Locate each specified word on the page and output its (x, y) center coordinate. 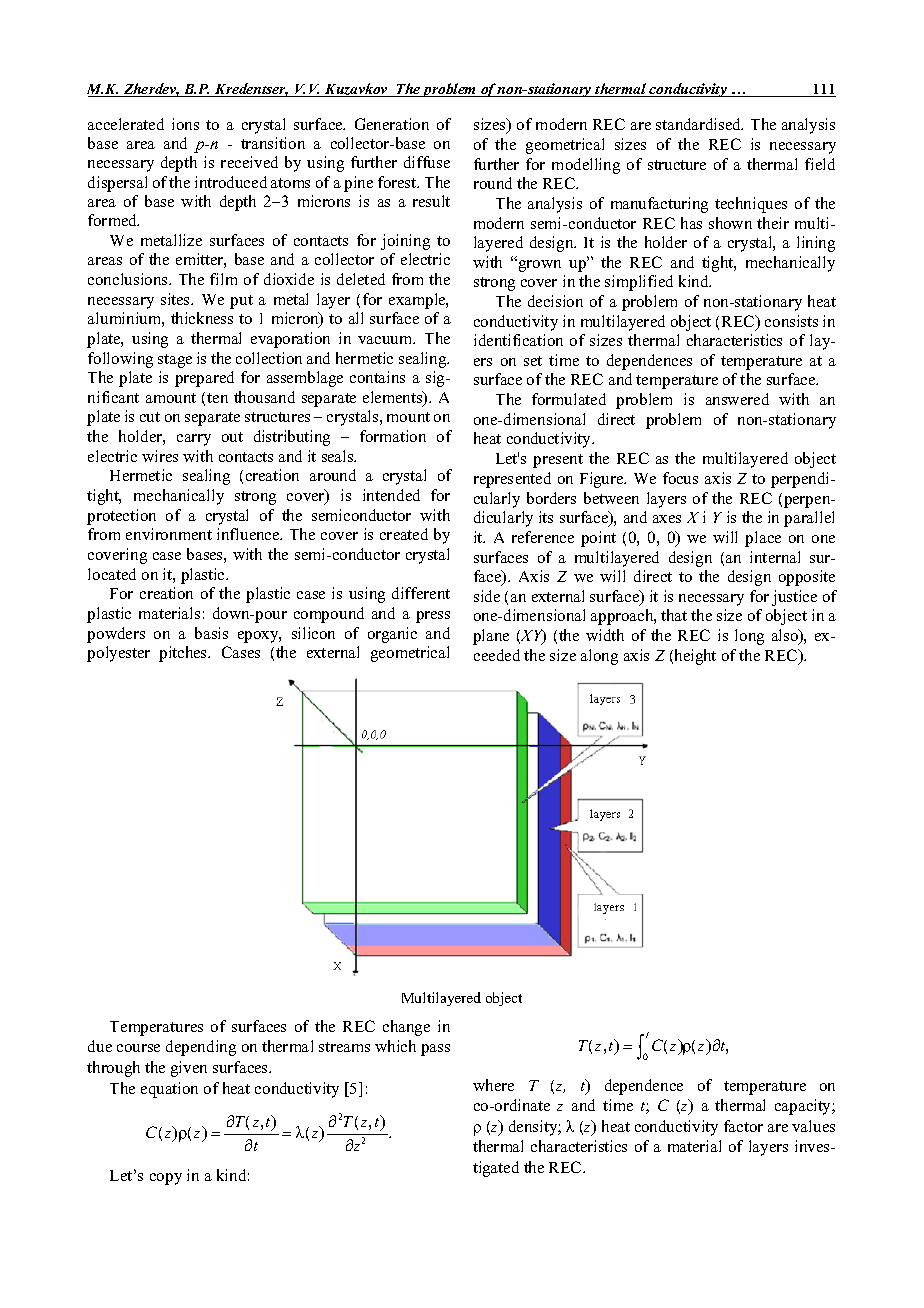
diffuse (427, 162)
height (694, 657)
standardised (699, 124)
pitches (184, 654)
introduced (231, 182)
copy (166, 1179)
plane (491, 637)
